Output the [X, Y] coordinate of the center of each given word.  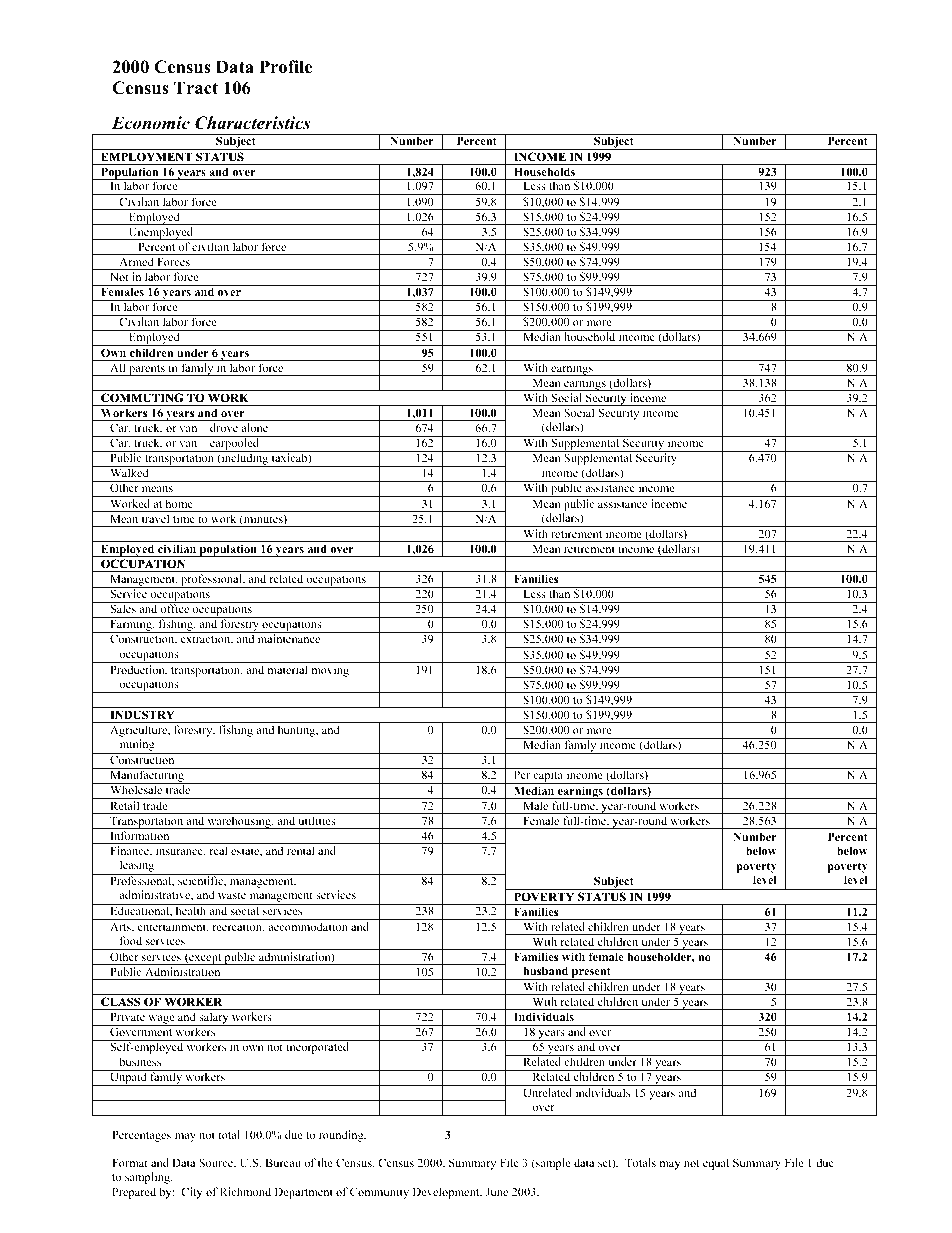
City [192, 1193]
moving [330, 671]
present [591, 973]
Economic [150, 123]
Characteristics [252, 123]
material [287, 669]
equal [716, 1164]
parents [147, 370]
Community [379, 1193]
